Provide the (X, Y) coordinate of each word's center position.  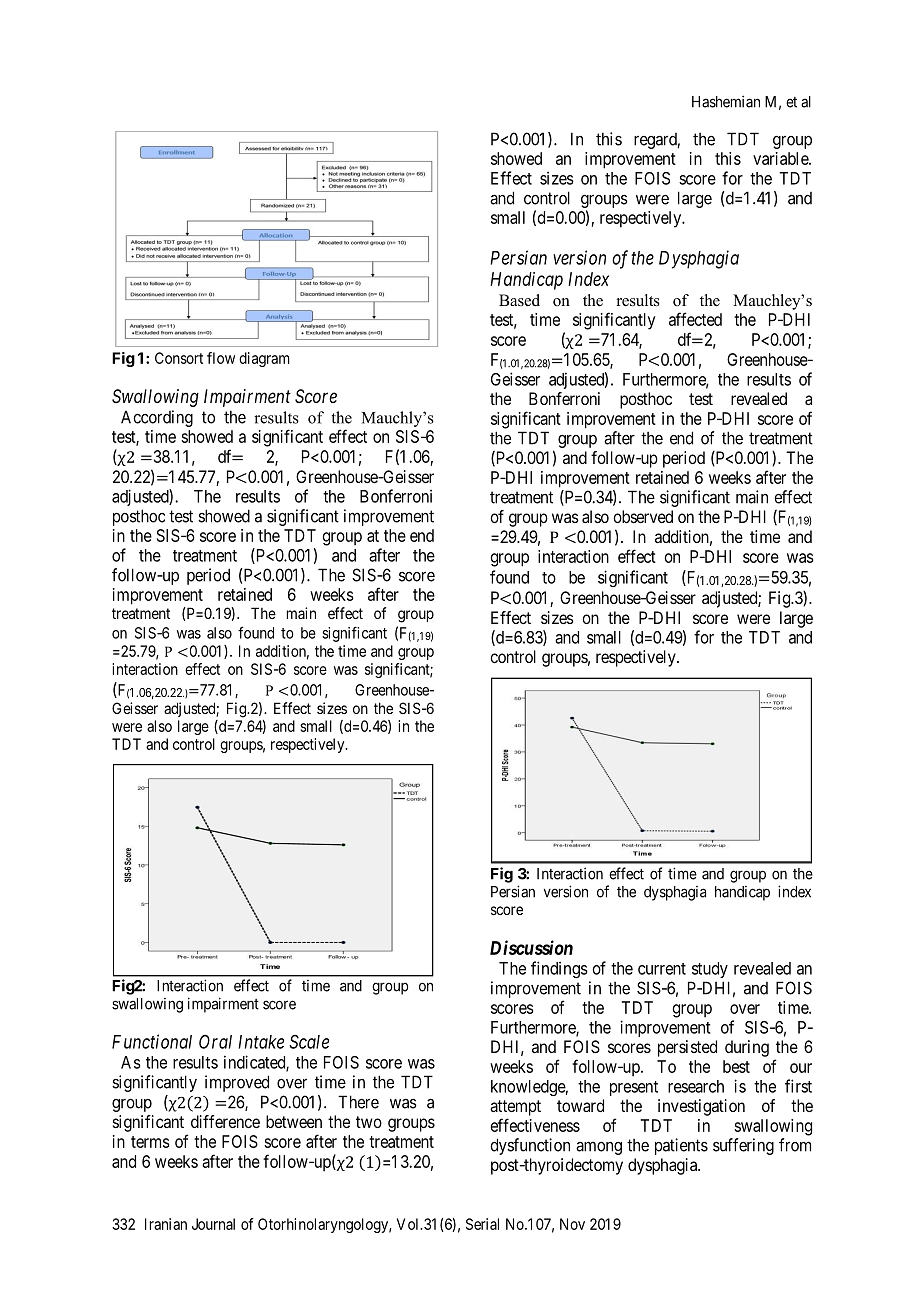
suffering (743, 1146)
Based (519, 300)
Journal (213, 1224)
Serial (482, 1224)
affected (695, 319)
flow (221, 358)
